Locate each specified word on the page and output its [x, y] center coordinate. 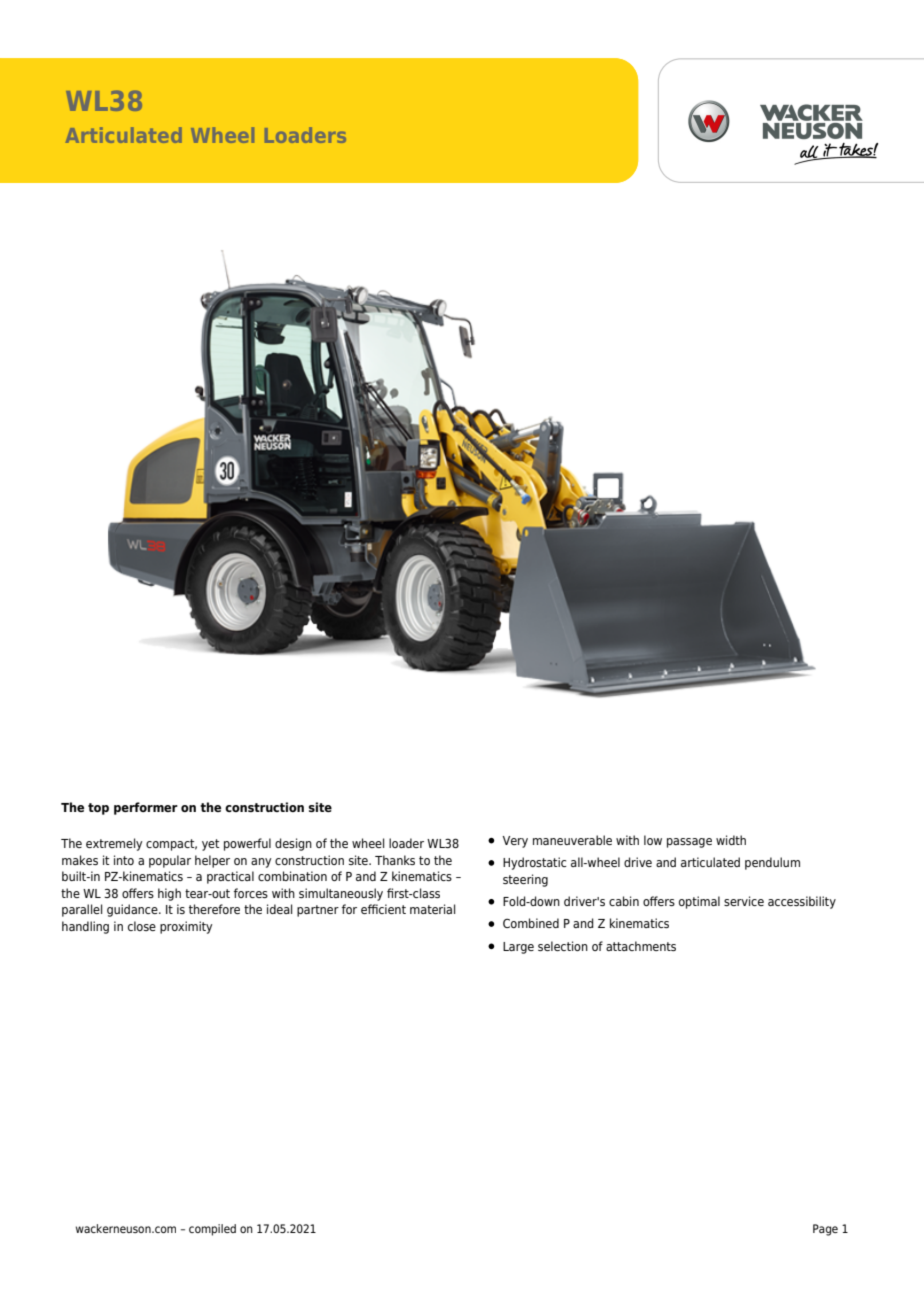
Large [518, 948]
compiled [212, 1230]
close [142, 926]
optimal [699, 902]
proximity [186, 927]
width [731, 840]
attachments [641, 946]
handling [85, 927]
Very [515, 842]
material [432, 909]
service [744, 901]
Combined [531, 923]
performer [146, 808]
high [169, 894]
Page [825, 1230]
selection [563, 946]
